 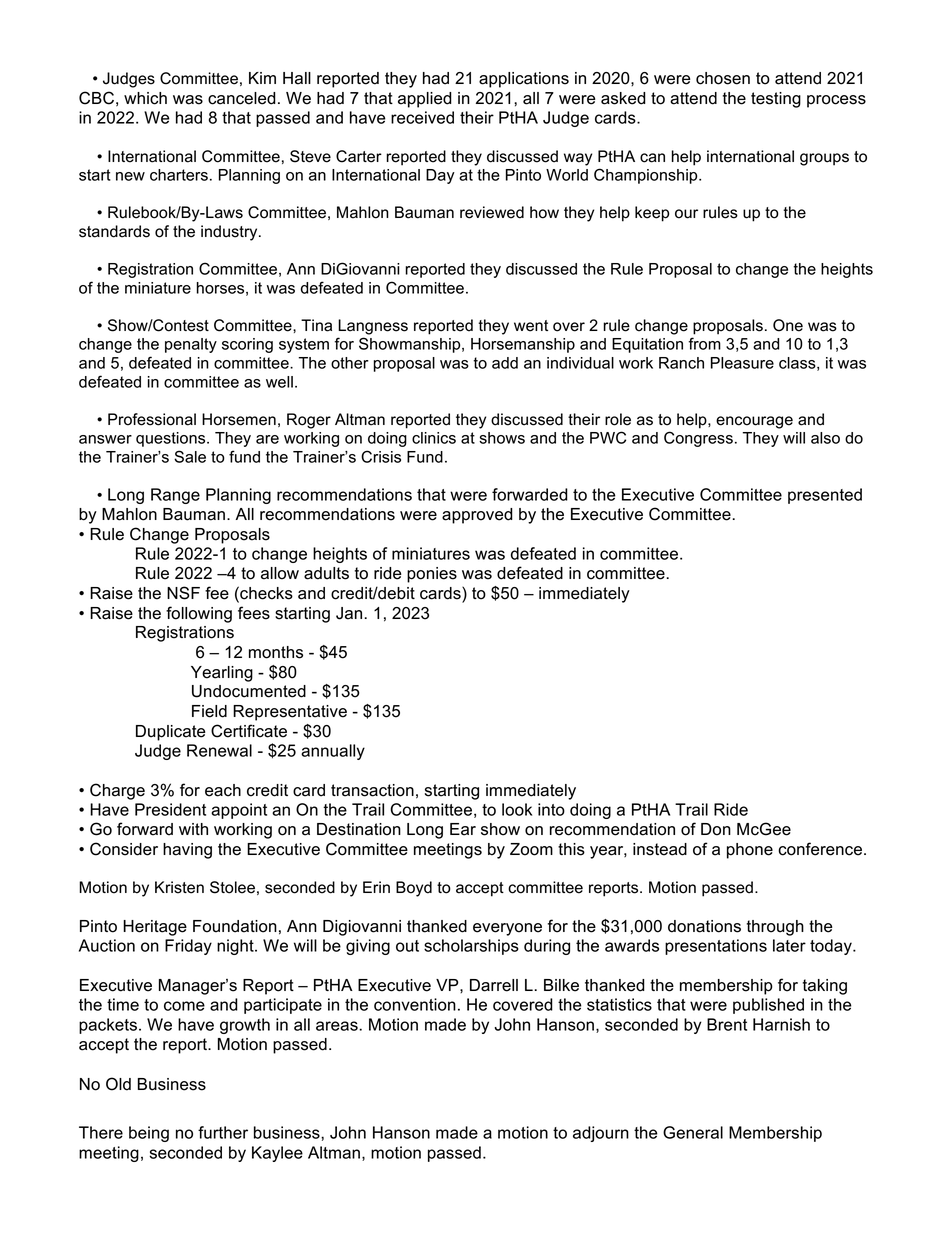 What do you see at coordinates (145, 98) in the page?
I see `which` at bounding box center [145, 98].
